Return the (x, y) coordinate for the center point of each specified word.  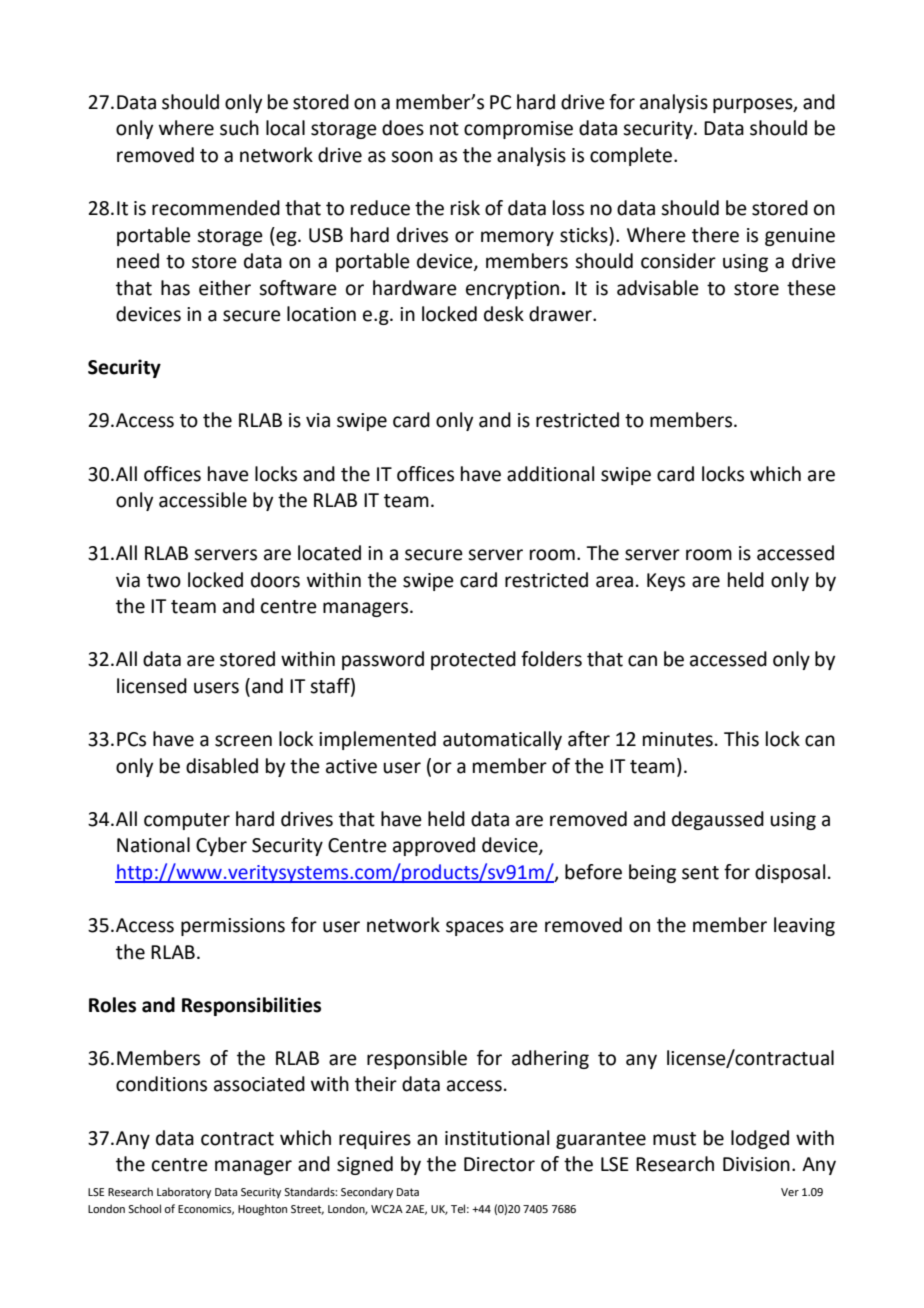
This (741, 739)
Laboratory (184, 1193)
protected (473, 660)
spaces (475, 928)
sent (700, 873)
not (444, 129)
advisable (658, 288)
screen (243, 741)
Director (499, 1164)
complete (631, 156)
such (239, 128)
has (175, 288)
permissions (233, 927)
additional (550, 474)
